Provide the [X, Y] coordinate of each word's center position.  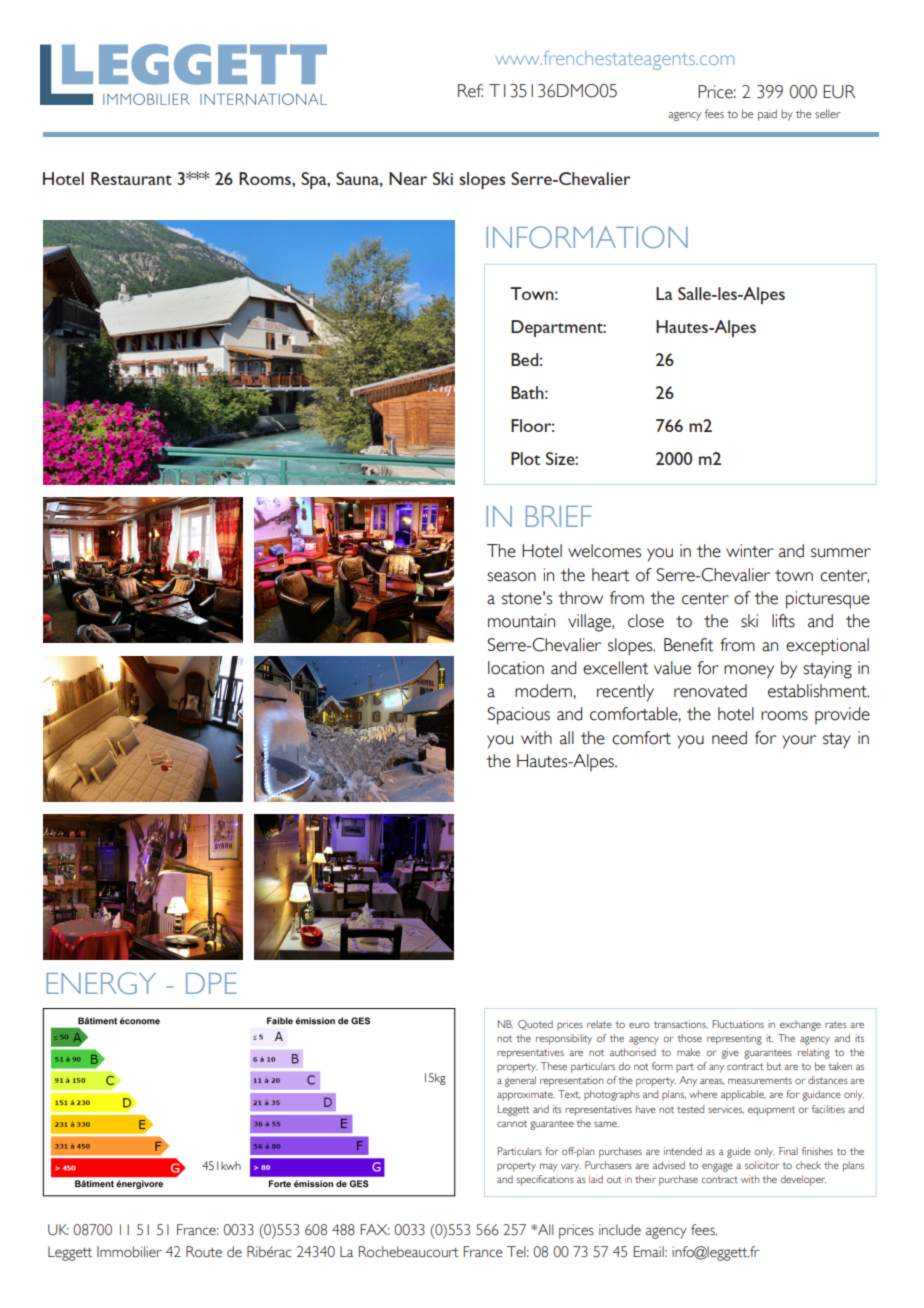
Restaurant [131, 178]
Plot [525, 458]
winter [750, 551]
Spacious [518, 716]
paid [767, 115]
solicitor [762, 1165]
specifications [545, 1180]
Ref [470, 91]
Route [204, 1252]
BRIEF [559, 516]
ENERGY [101, 983]
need [729, 738]
